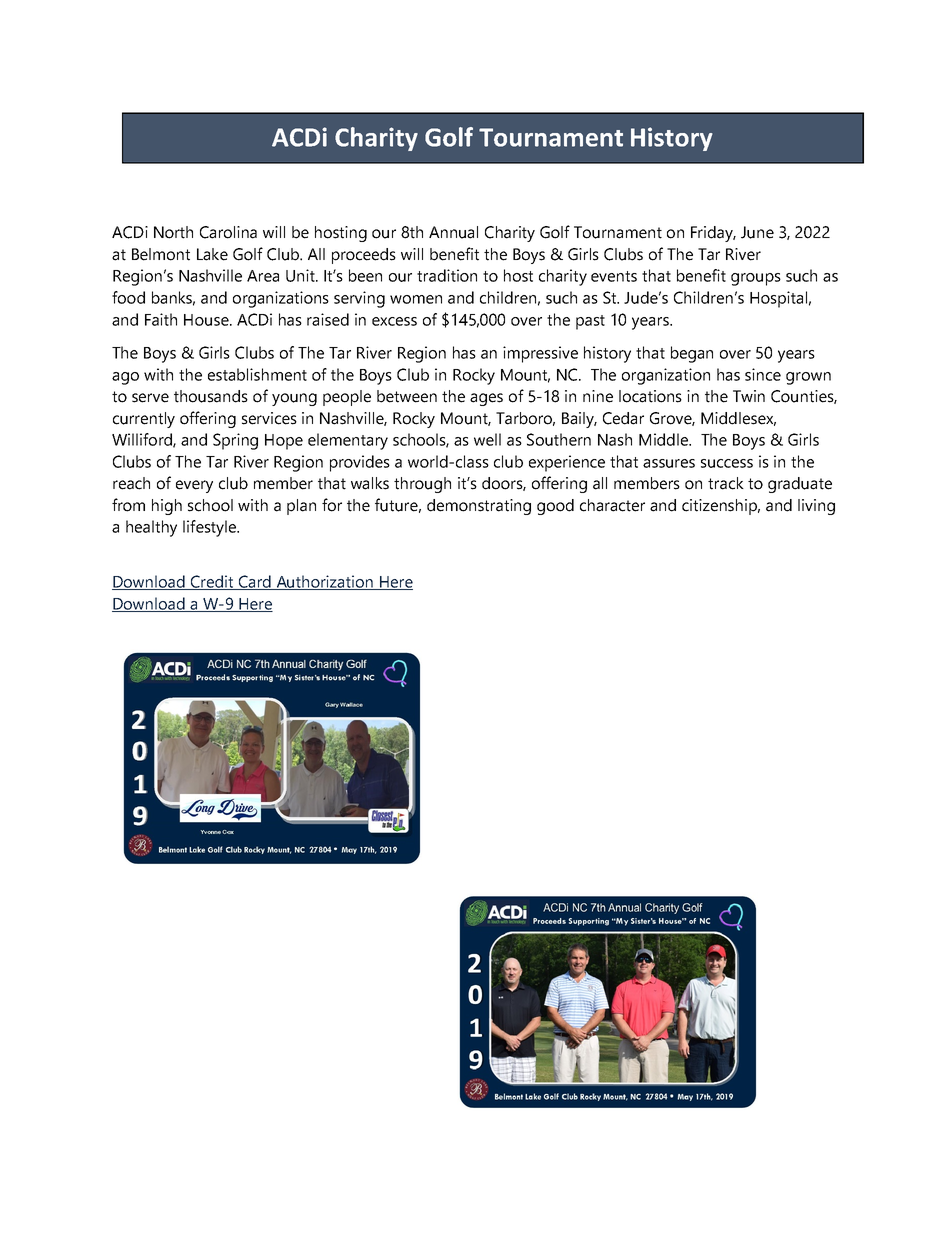 The image size is (952, 1233). I want to click on House, so click(207, 320).
